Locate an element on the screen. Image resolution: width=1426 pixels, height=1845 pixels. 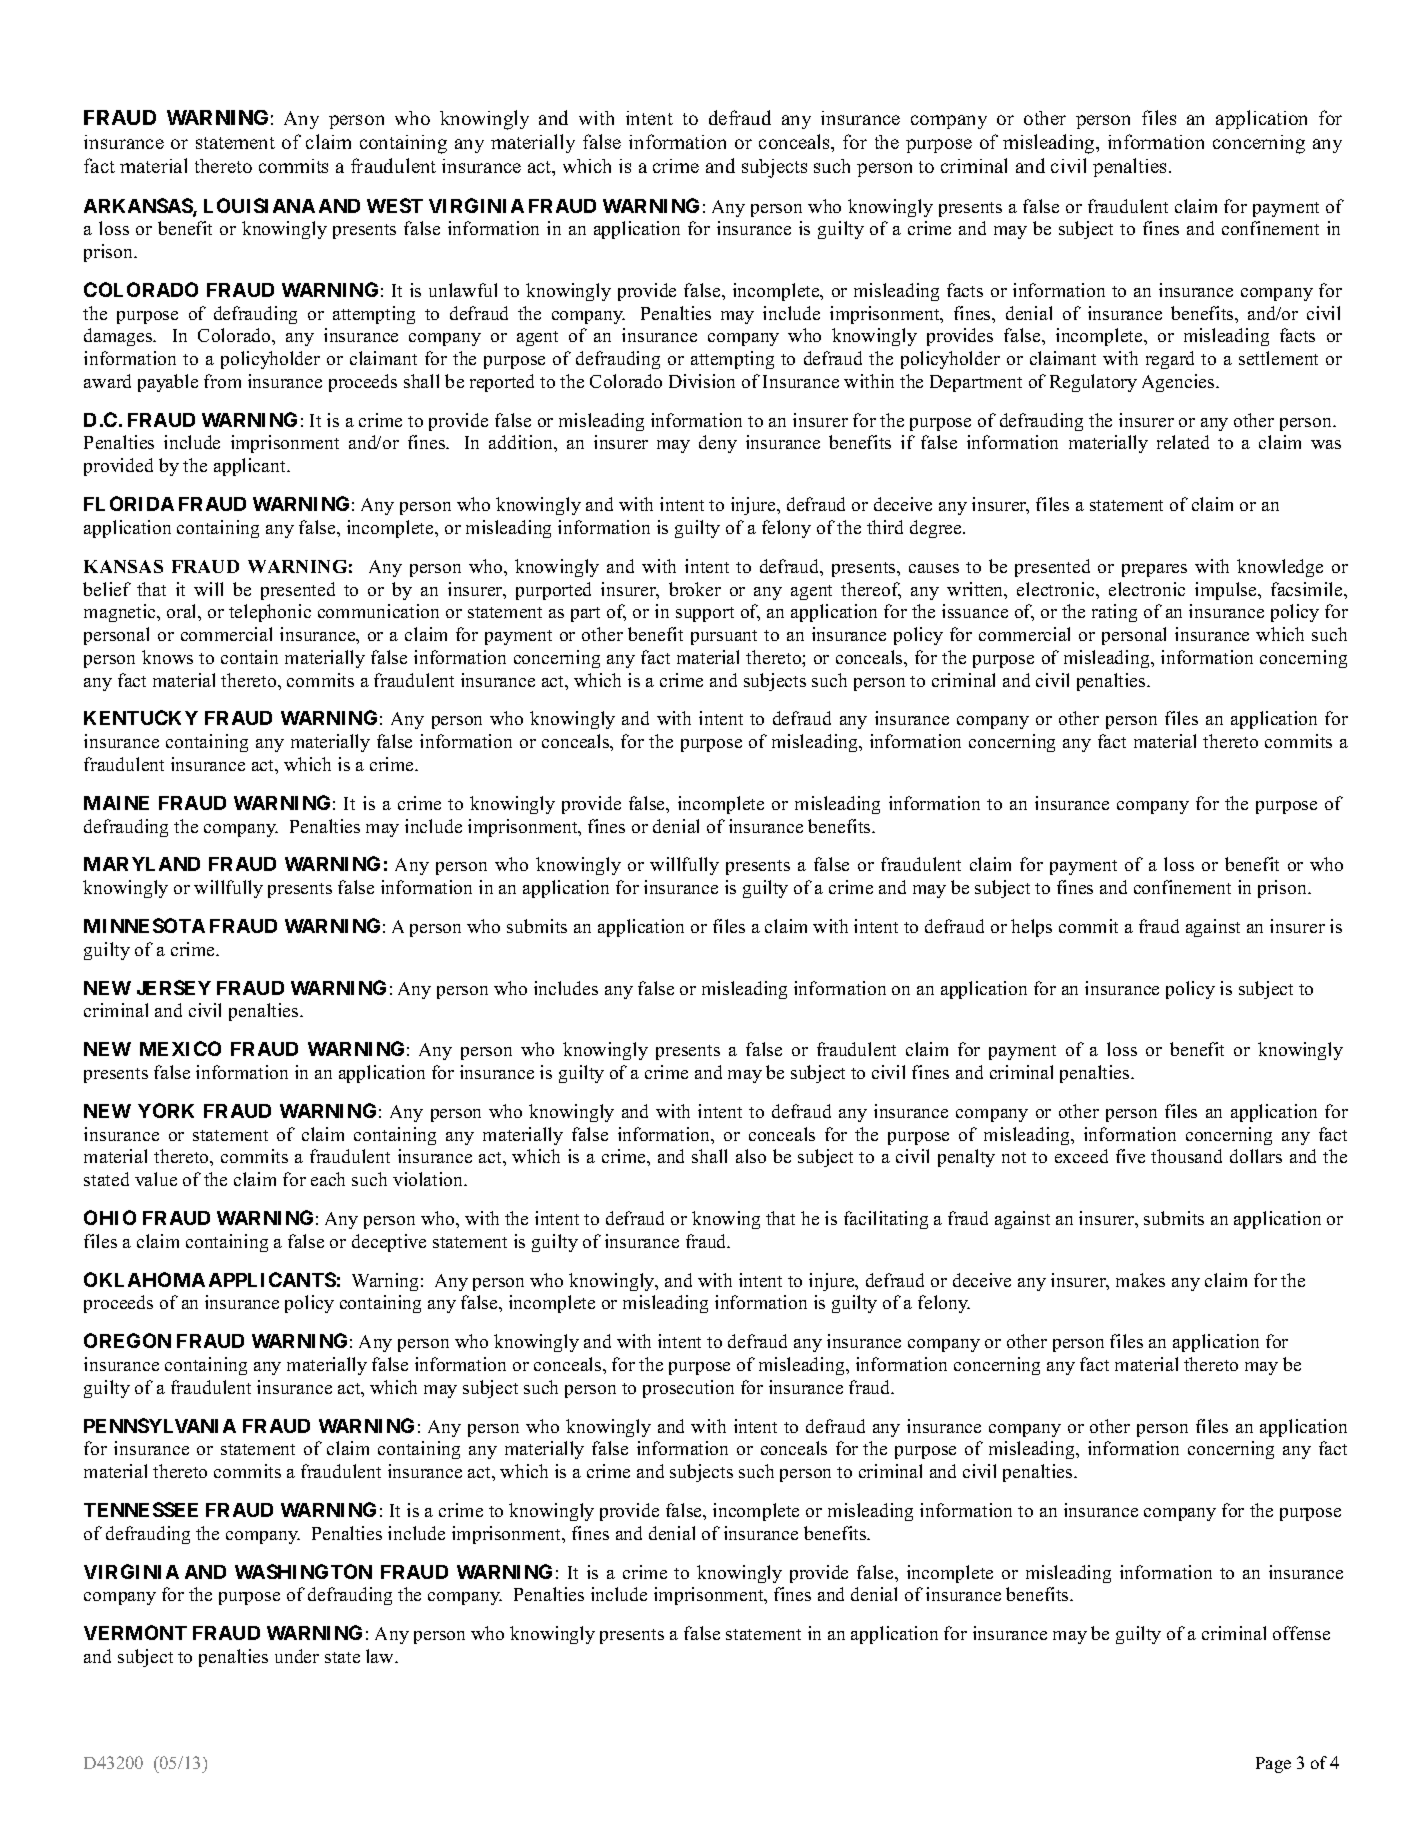
regard is located at coordinates (1170, 360).
